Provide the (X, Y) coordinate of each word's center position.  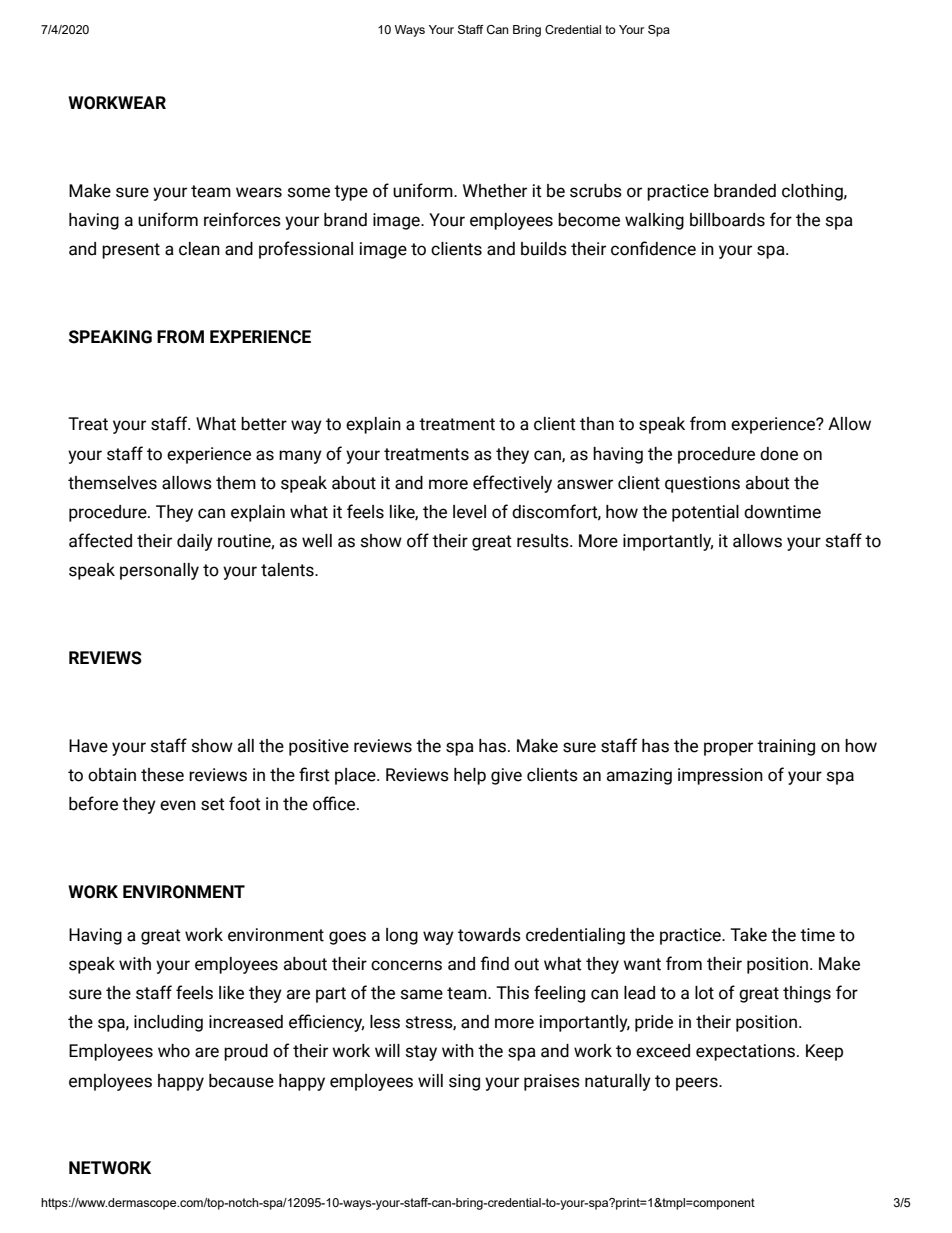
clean (199, 249)
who (174, 1051)
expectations (745, 1052)
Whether (495, 191)
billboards (727, 220)
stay (421, 1053)
